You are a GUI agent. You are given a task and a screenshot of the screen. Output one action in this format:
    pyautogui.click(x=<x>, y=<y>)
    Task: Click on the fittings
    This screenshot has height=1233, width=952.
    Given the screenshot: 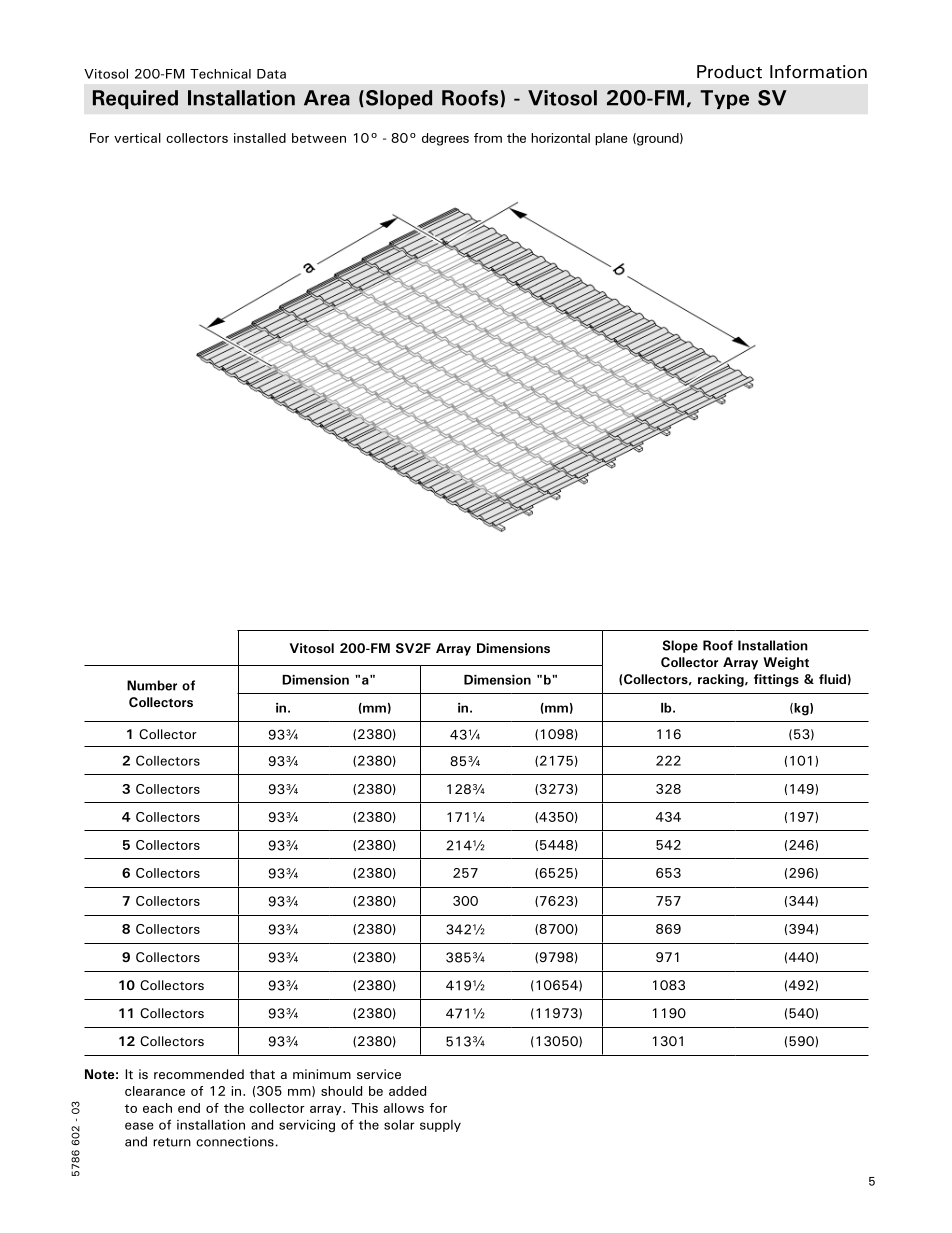 What is the action you would take?
    pyautogui.click(x=776, y=680)
